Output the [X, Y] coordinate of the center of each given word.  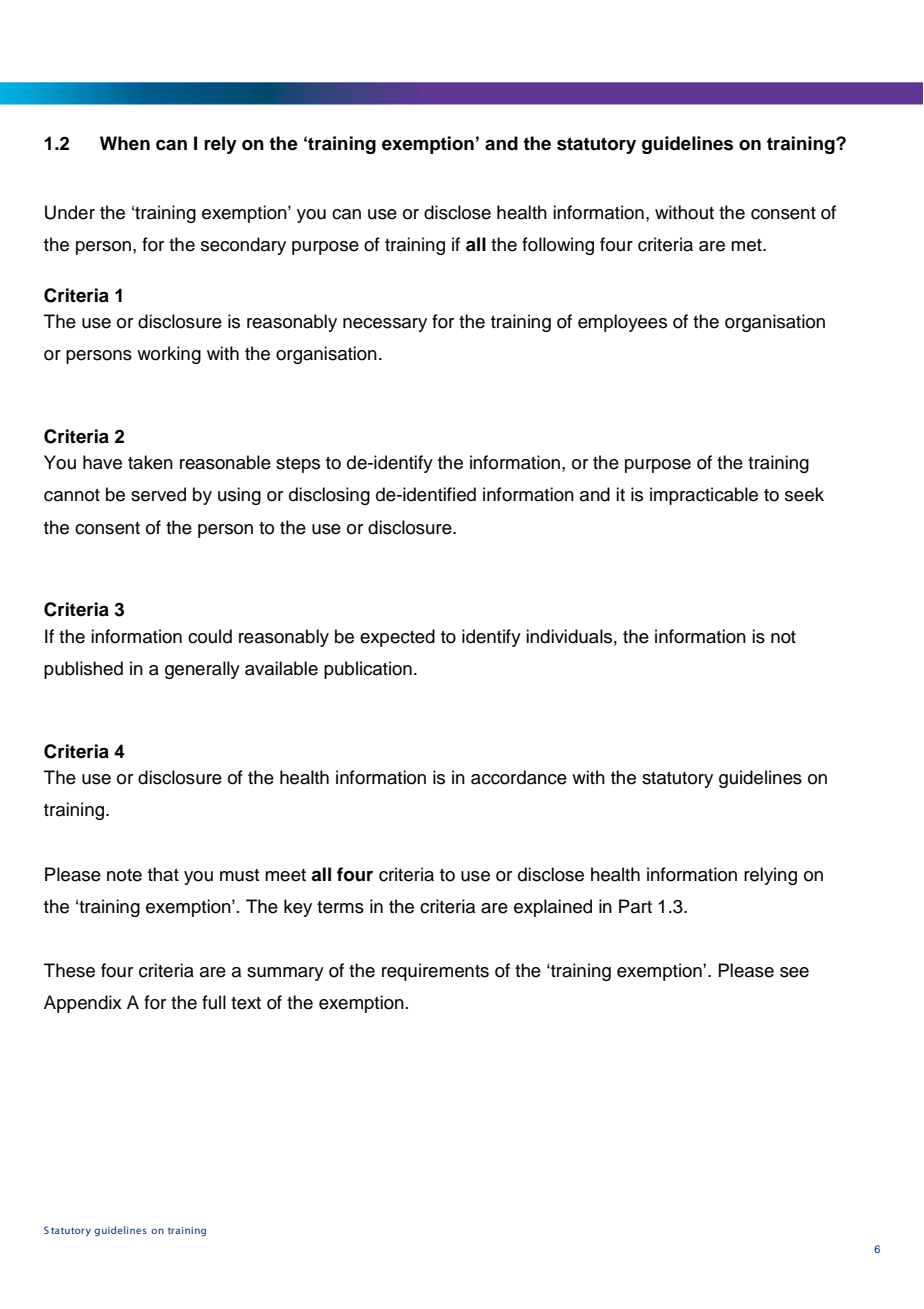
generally [202, 670]
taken [150, 462]
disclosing [329, 496]
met [747, 245]
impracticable [704, 496]
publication [368, 670]
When [125, 143]
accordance [519, 777]
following [558, 246]
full [214, 1002]
